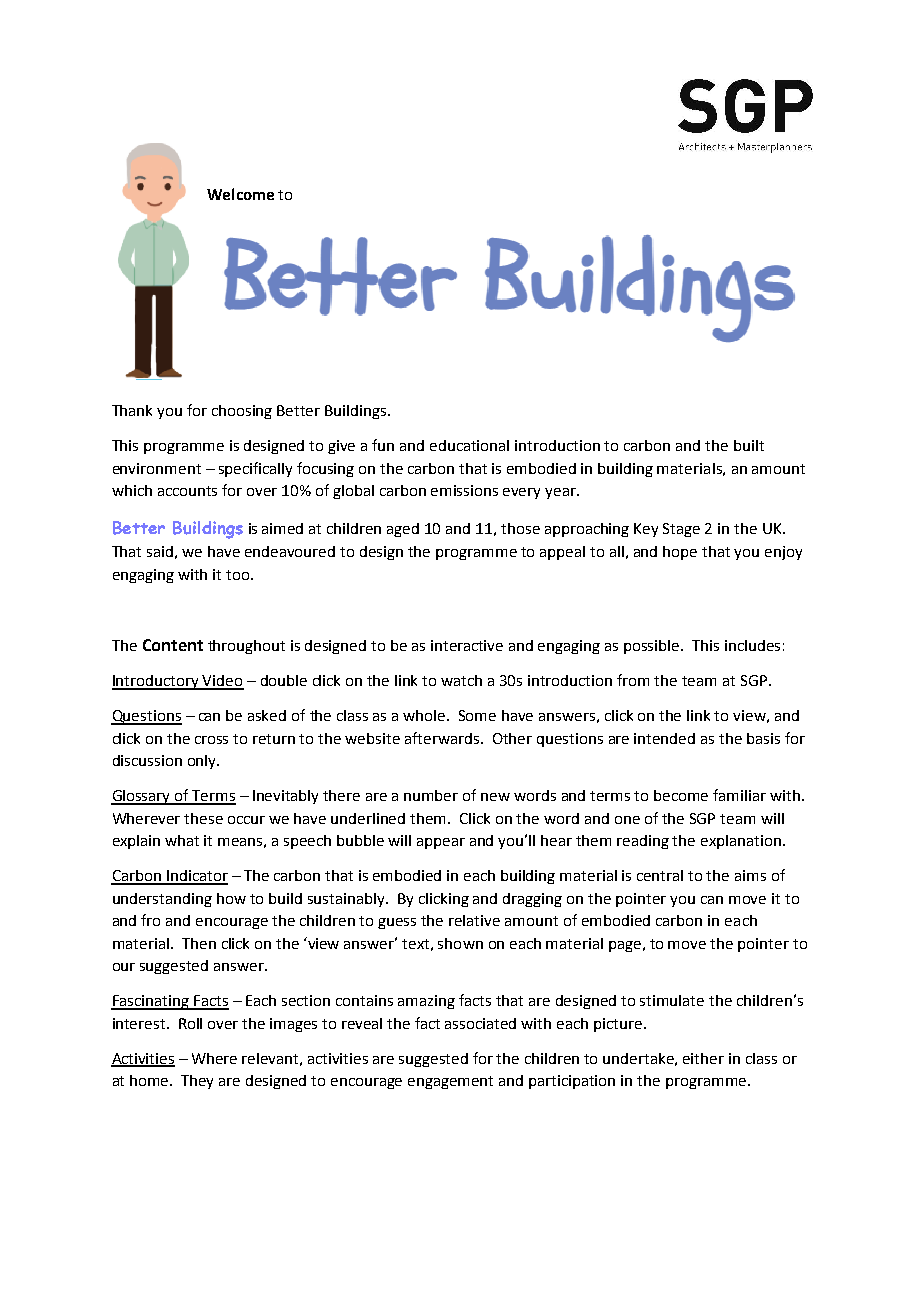 This screenshot has height=1308, width=924. Describe the element at coordinates (752, 645) in the screenshot. I see `includes` at that location.
